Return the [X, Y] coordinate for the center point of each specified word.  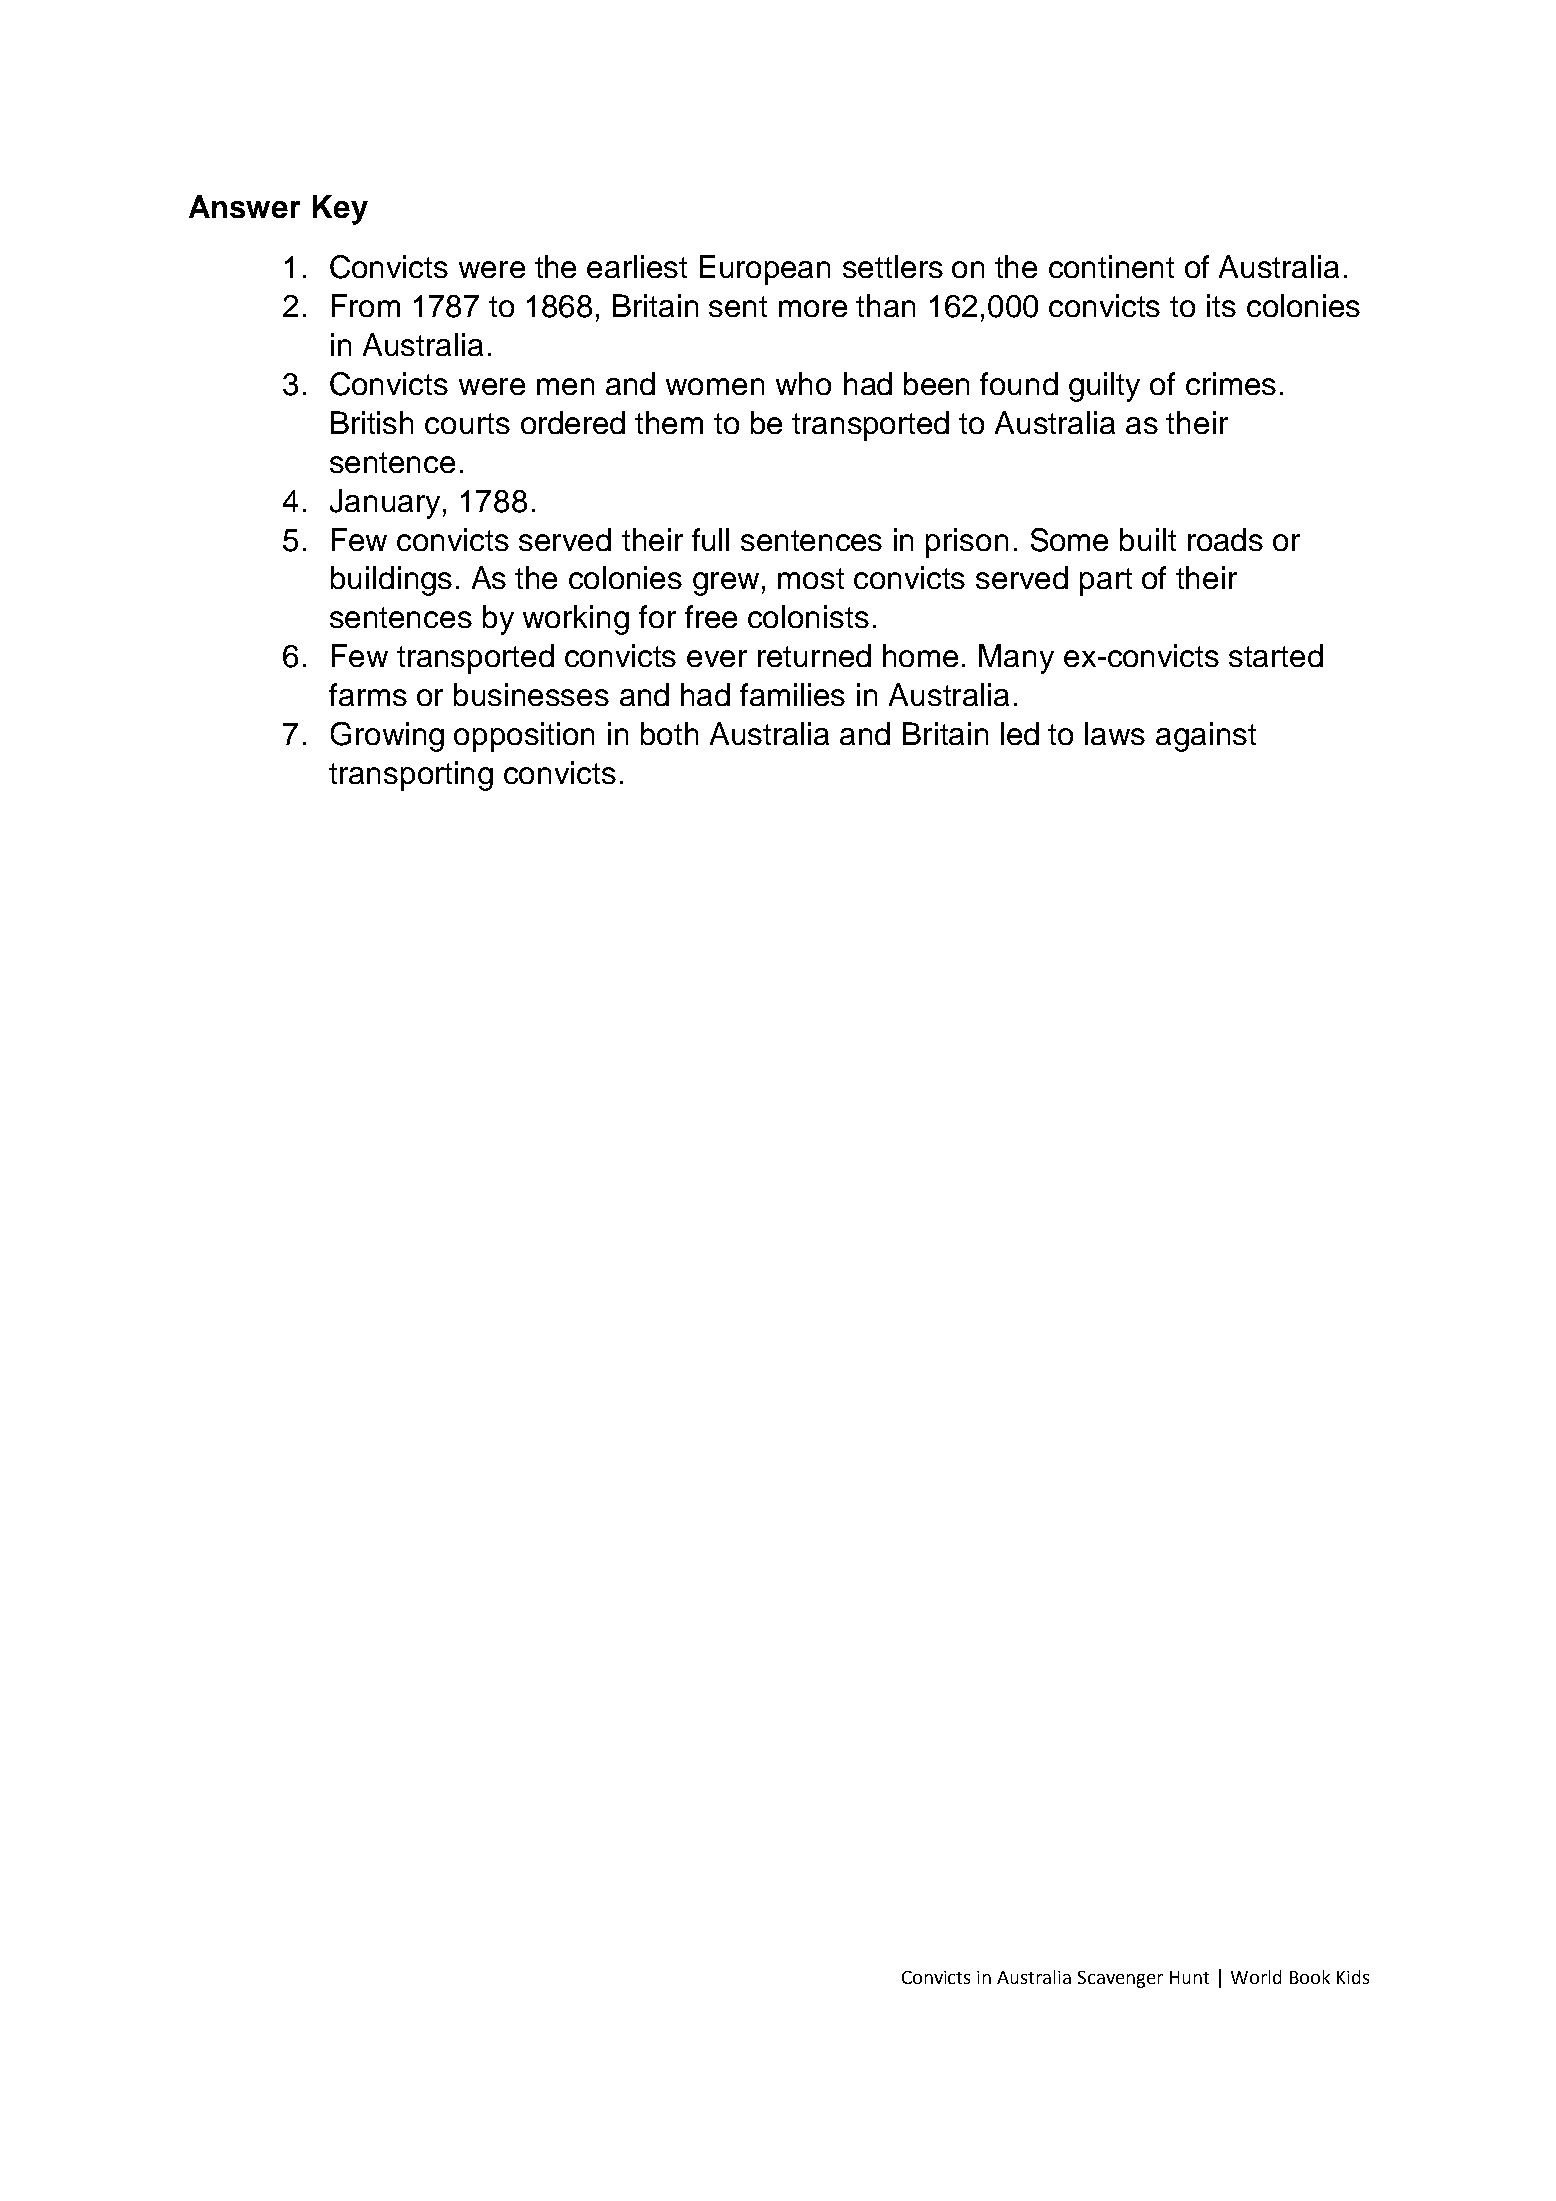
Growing [387, 737]
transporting [411, 776]
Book [1310, 1977]
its [1221, 305]
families [792, 694]
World [1256, 1977]
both [669, 733]
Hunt [1189, 1977]
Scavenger [1120, 1979]
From [366, 305]
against [1206, 737]
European [765, 270]
